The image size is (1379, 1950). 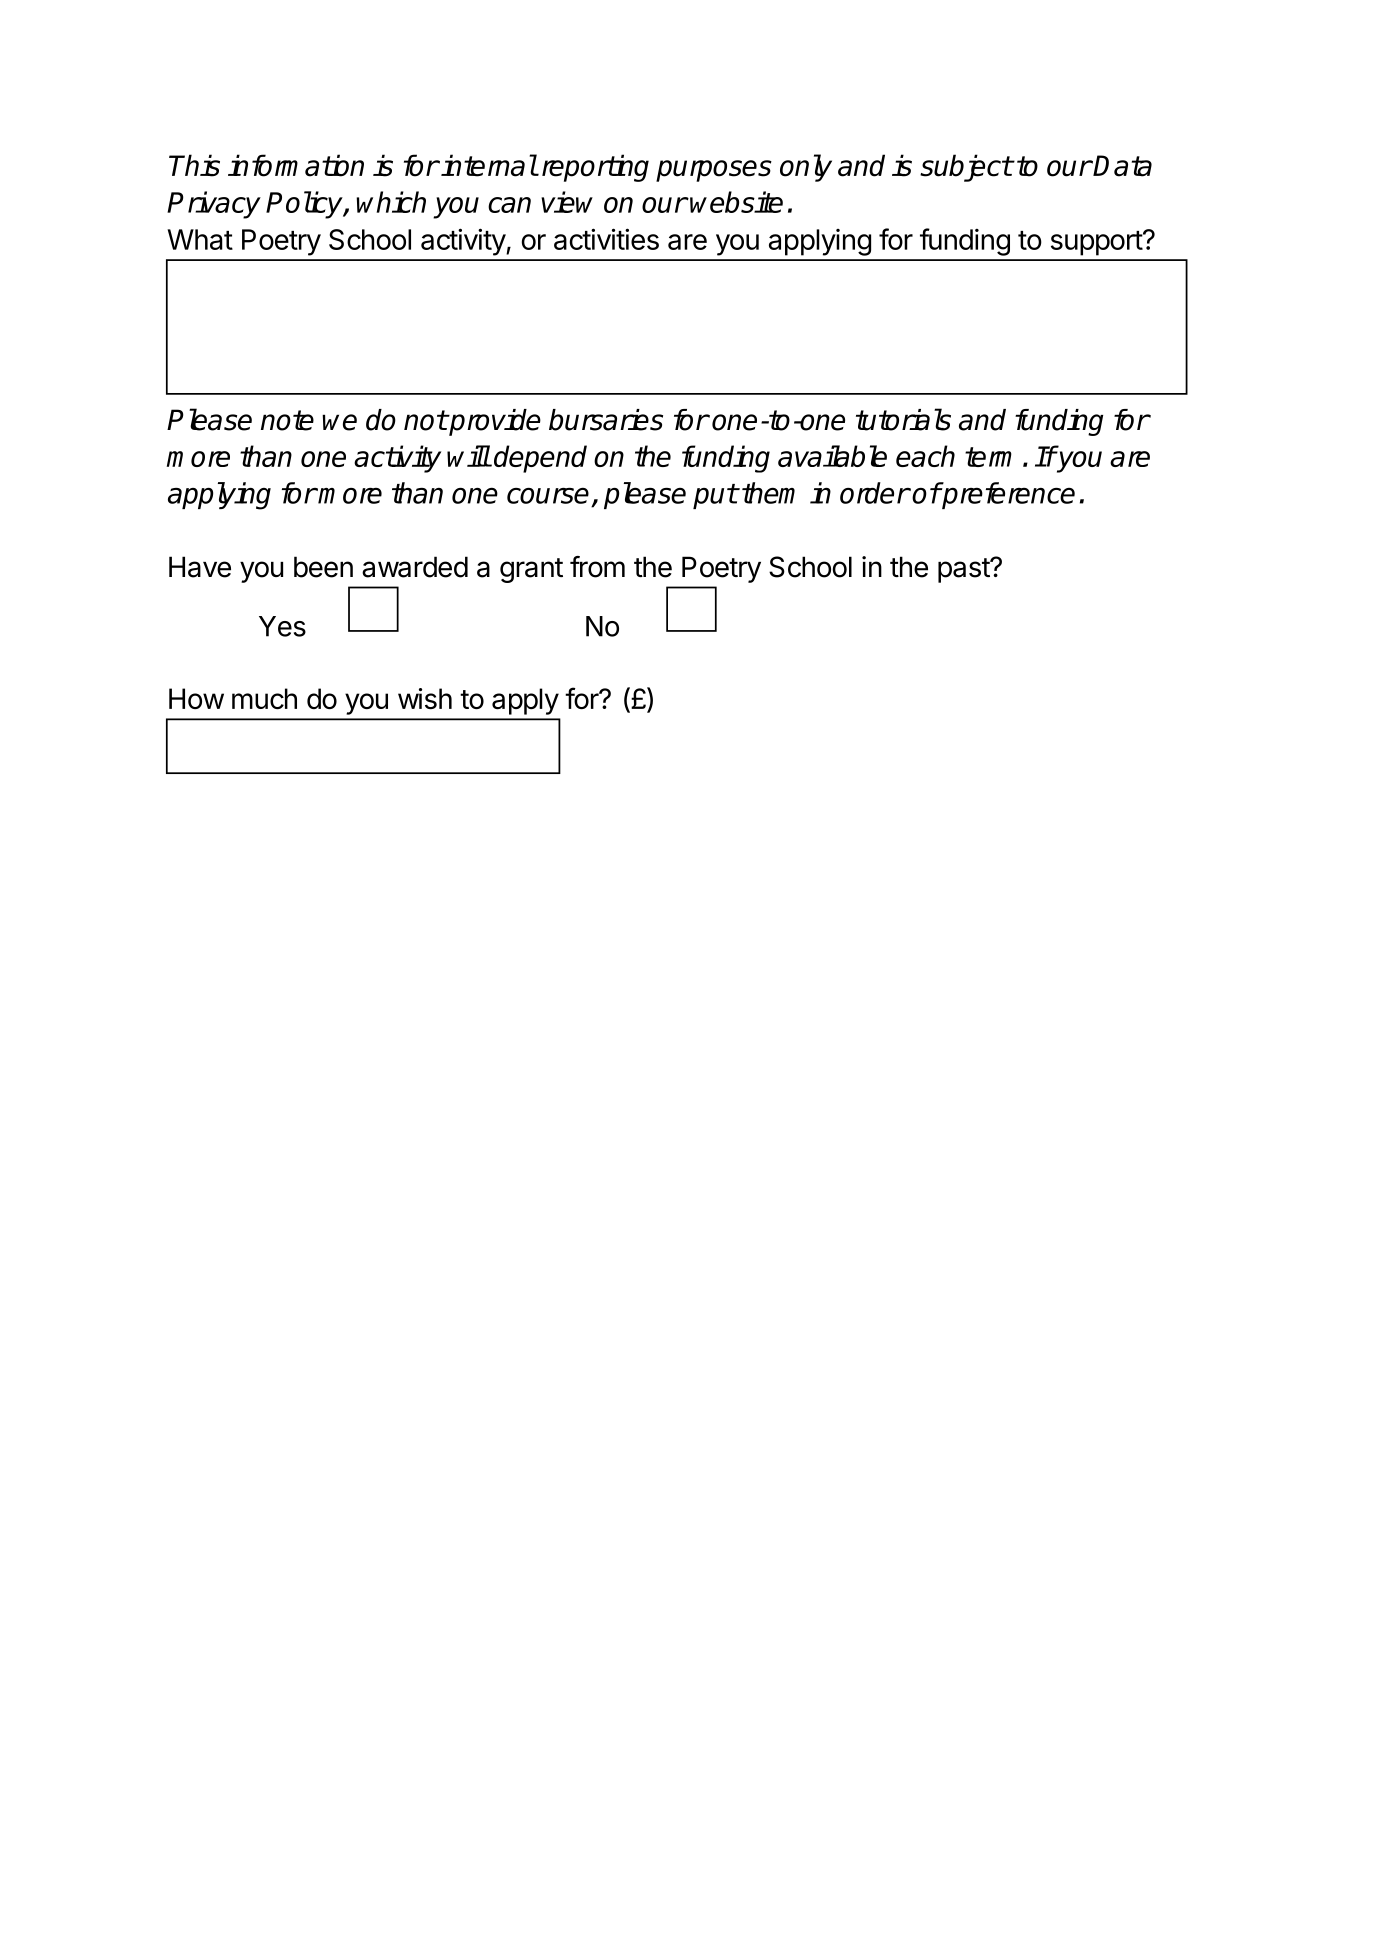 I want to click on purposes, so click(x=714, y=171).
